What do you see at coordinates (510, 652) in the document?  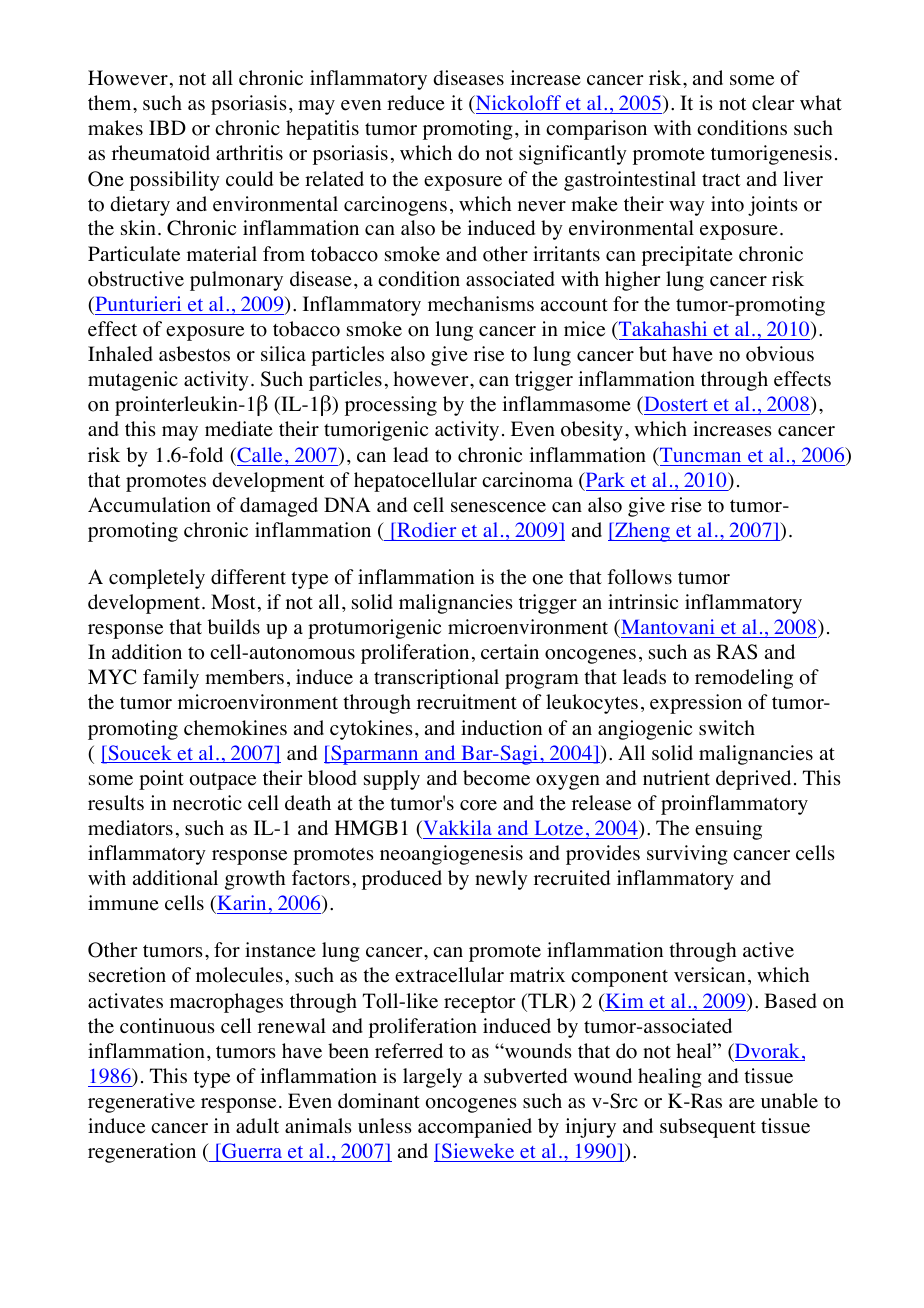 I see `certain` at bounding box center [510, 652].
